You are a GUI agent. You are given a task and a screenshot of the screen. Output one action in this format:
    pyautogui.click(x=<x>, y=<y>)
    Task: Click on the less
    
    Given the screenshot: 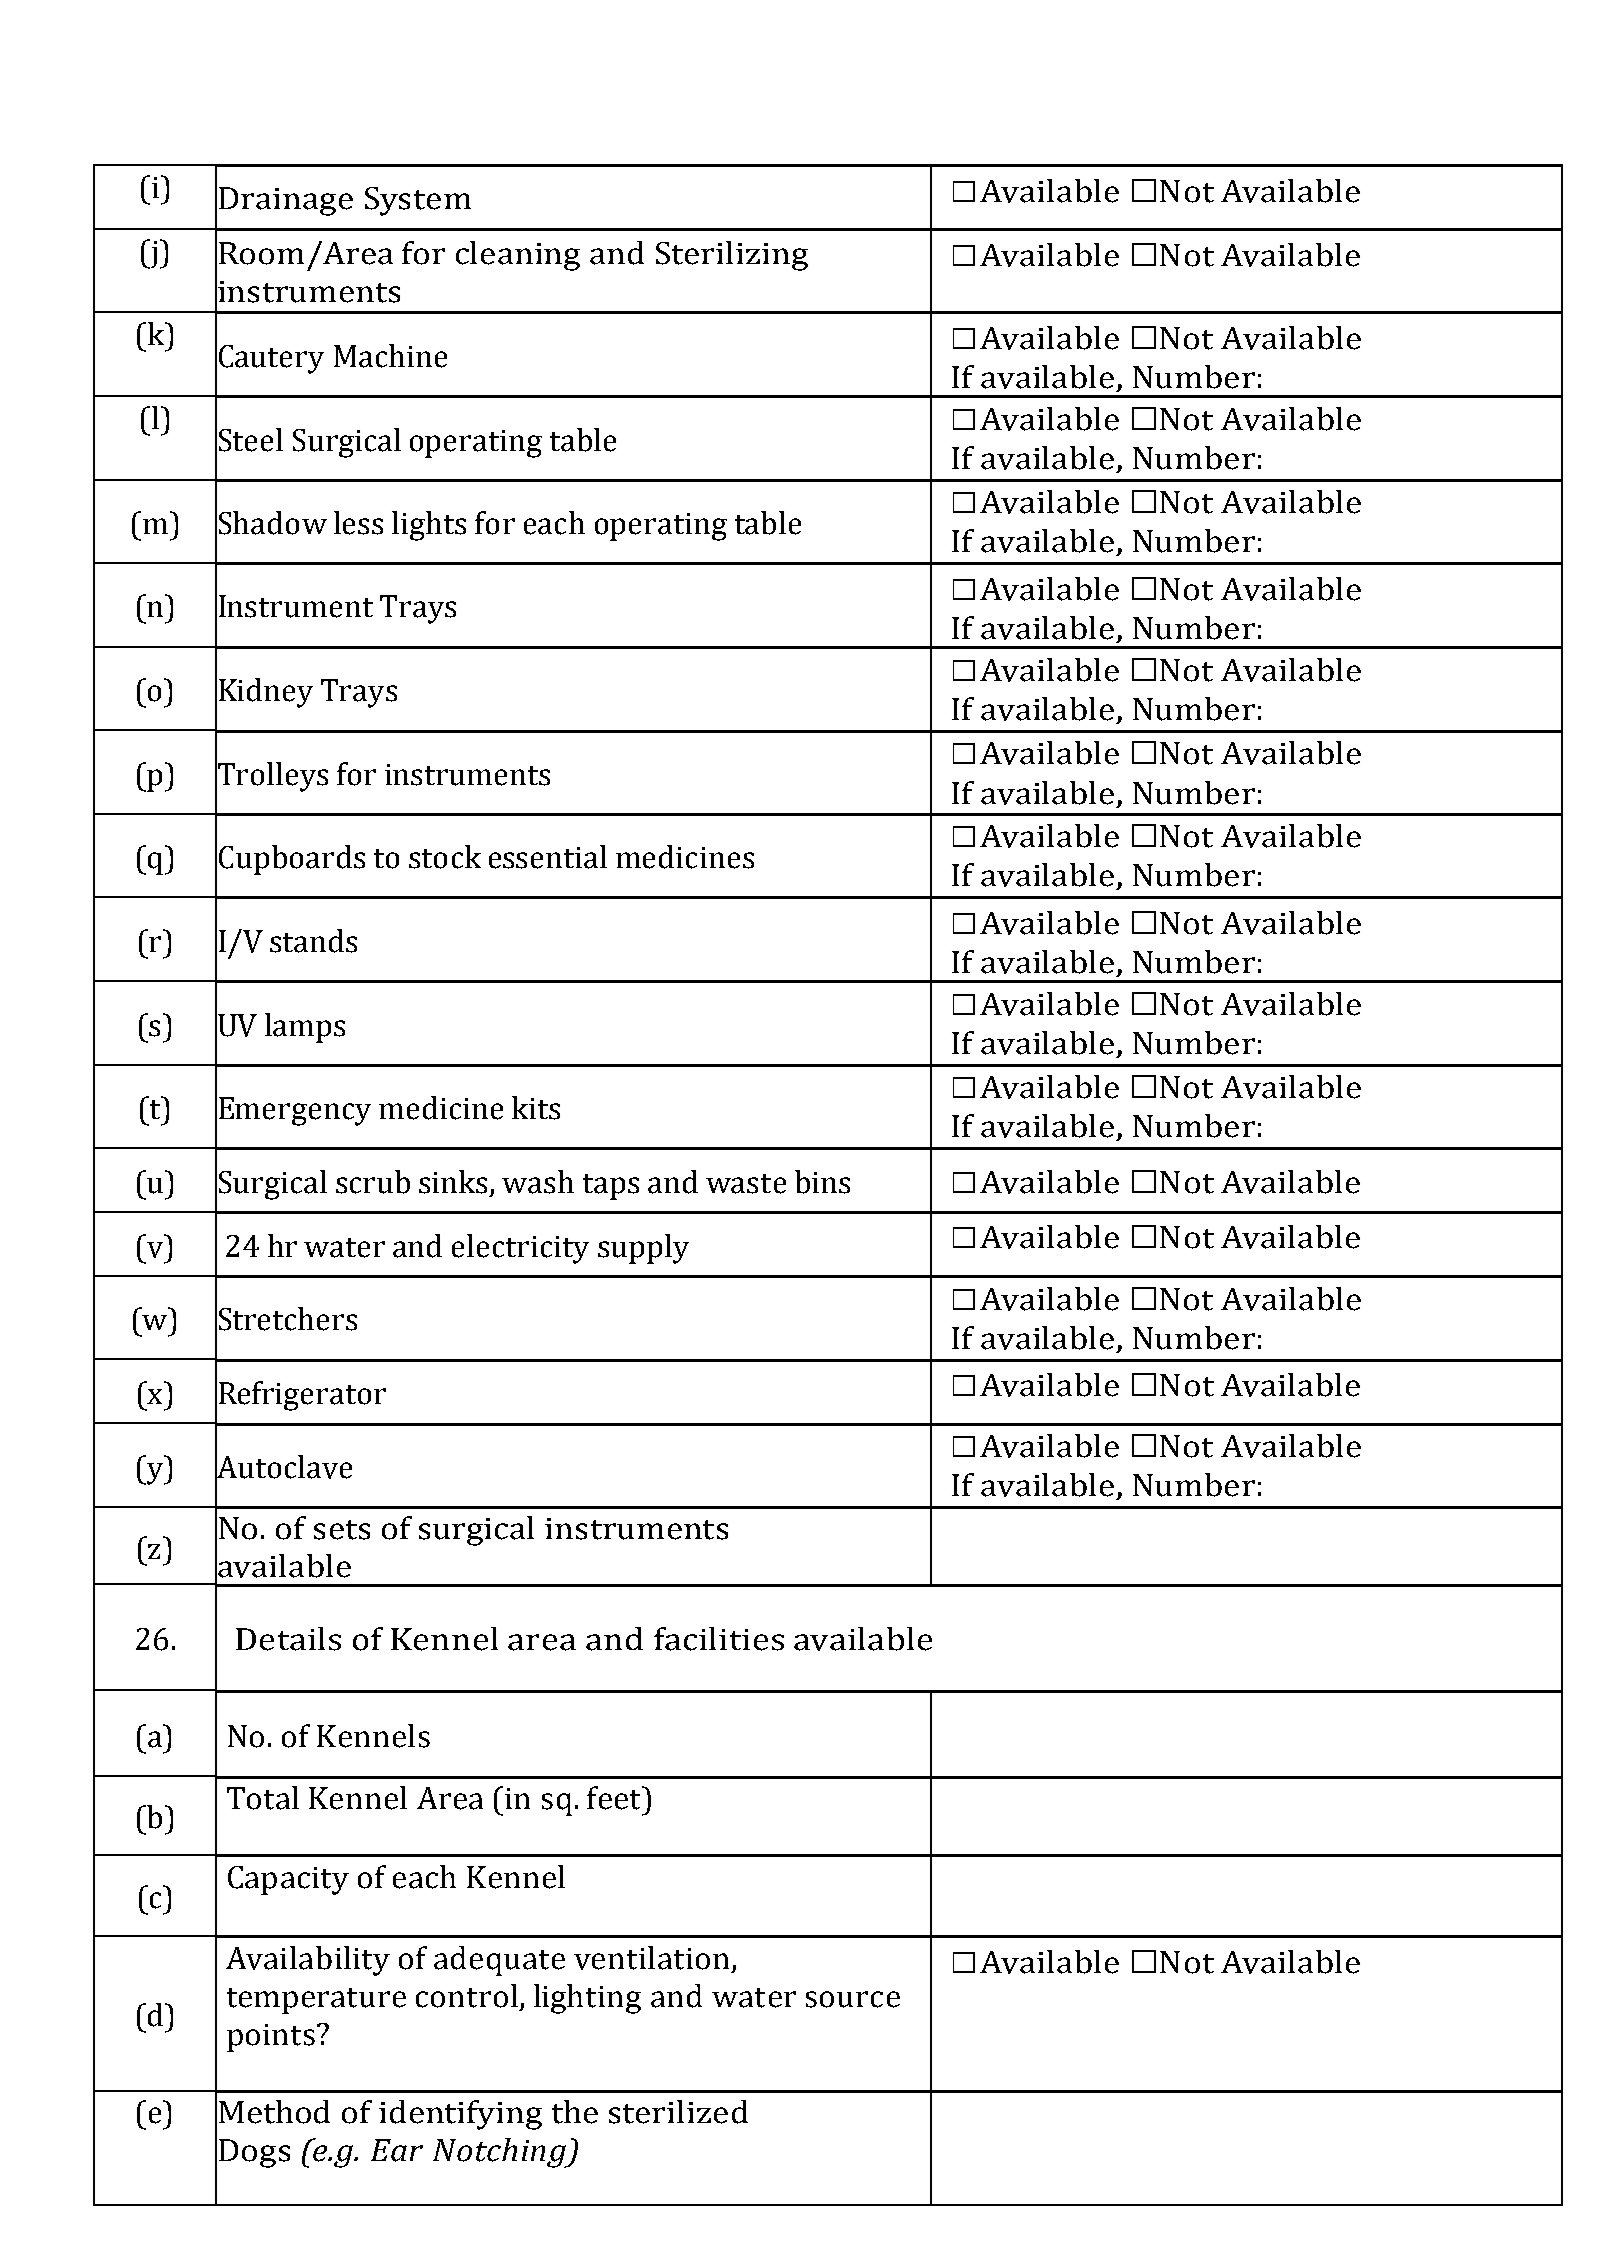 What is the action you would take?
    pyautogui.click(x=358, y=523)
